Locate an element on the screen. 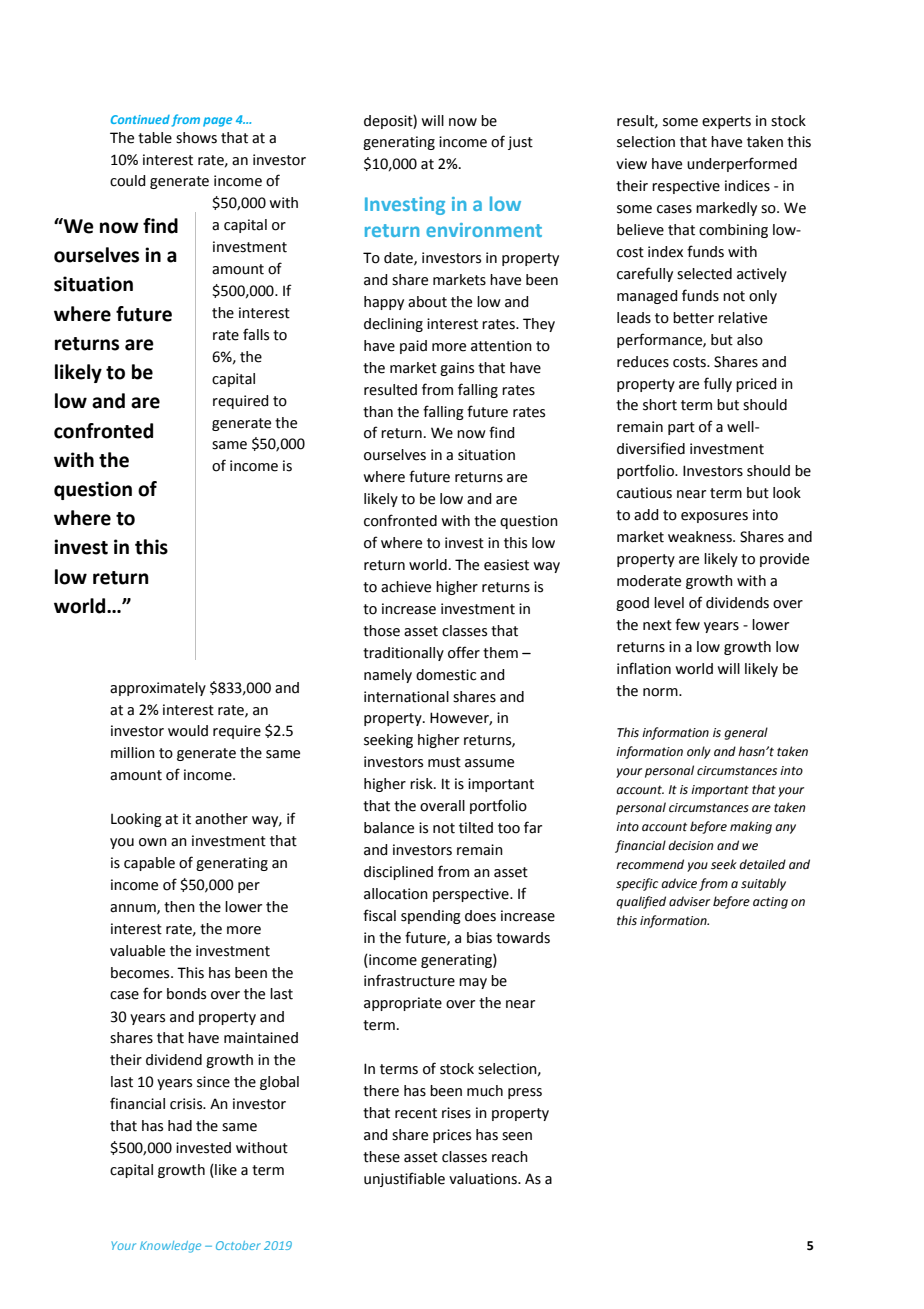 The image size is (924, 1309). shows is located at coordinates (196, 138).
